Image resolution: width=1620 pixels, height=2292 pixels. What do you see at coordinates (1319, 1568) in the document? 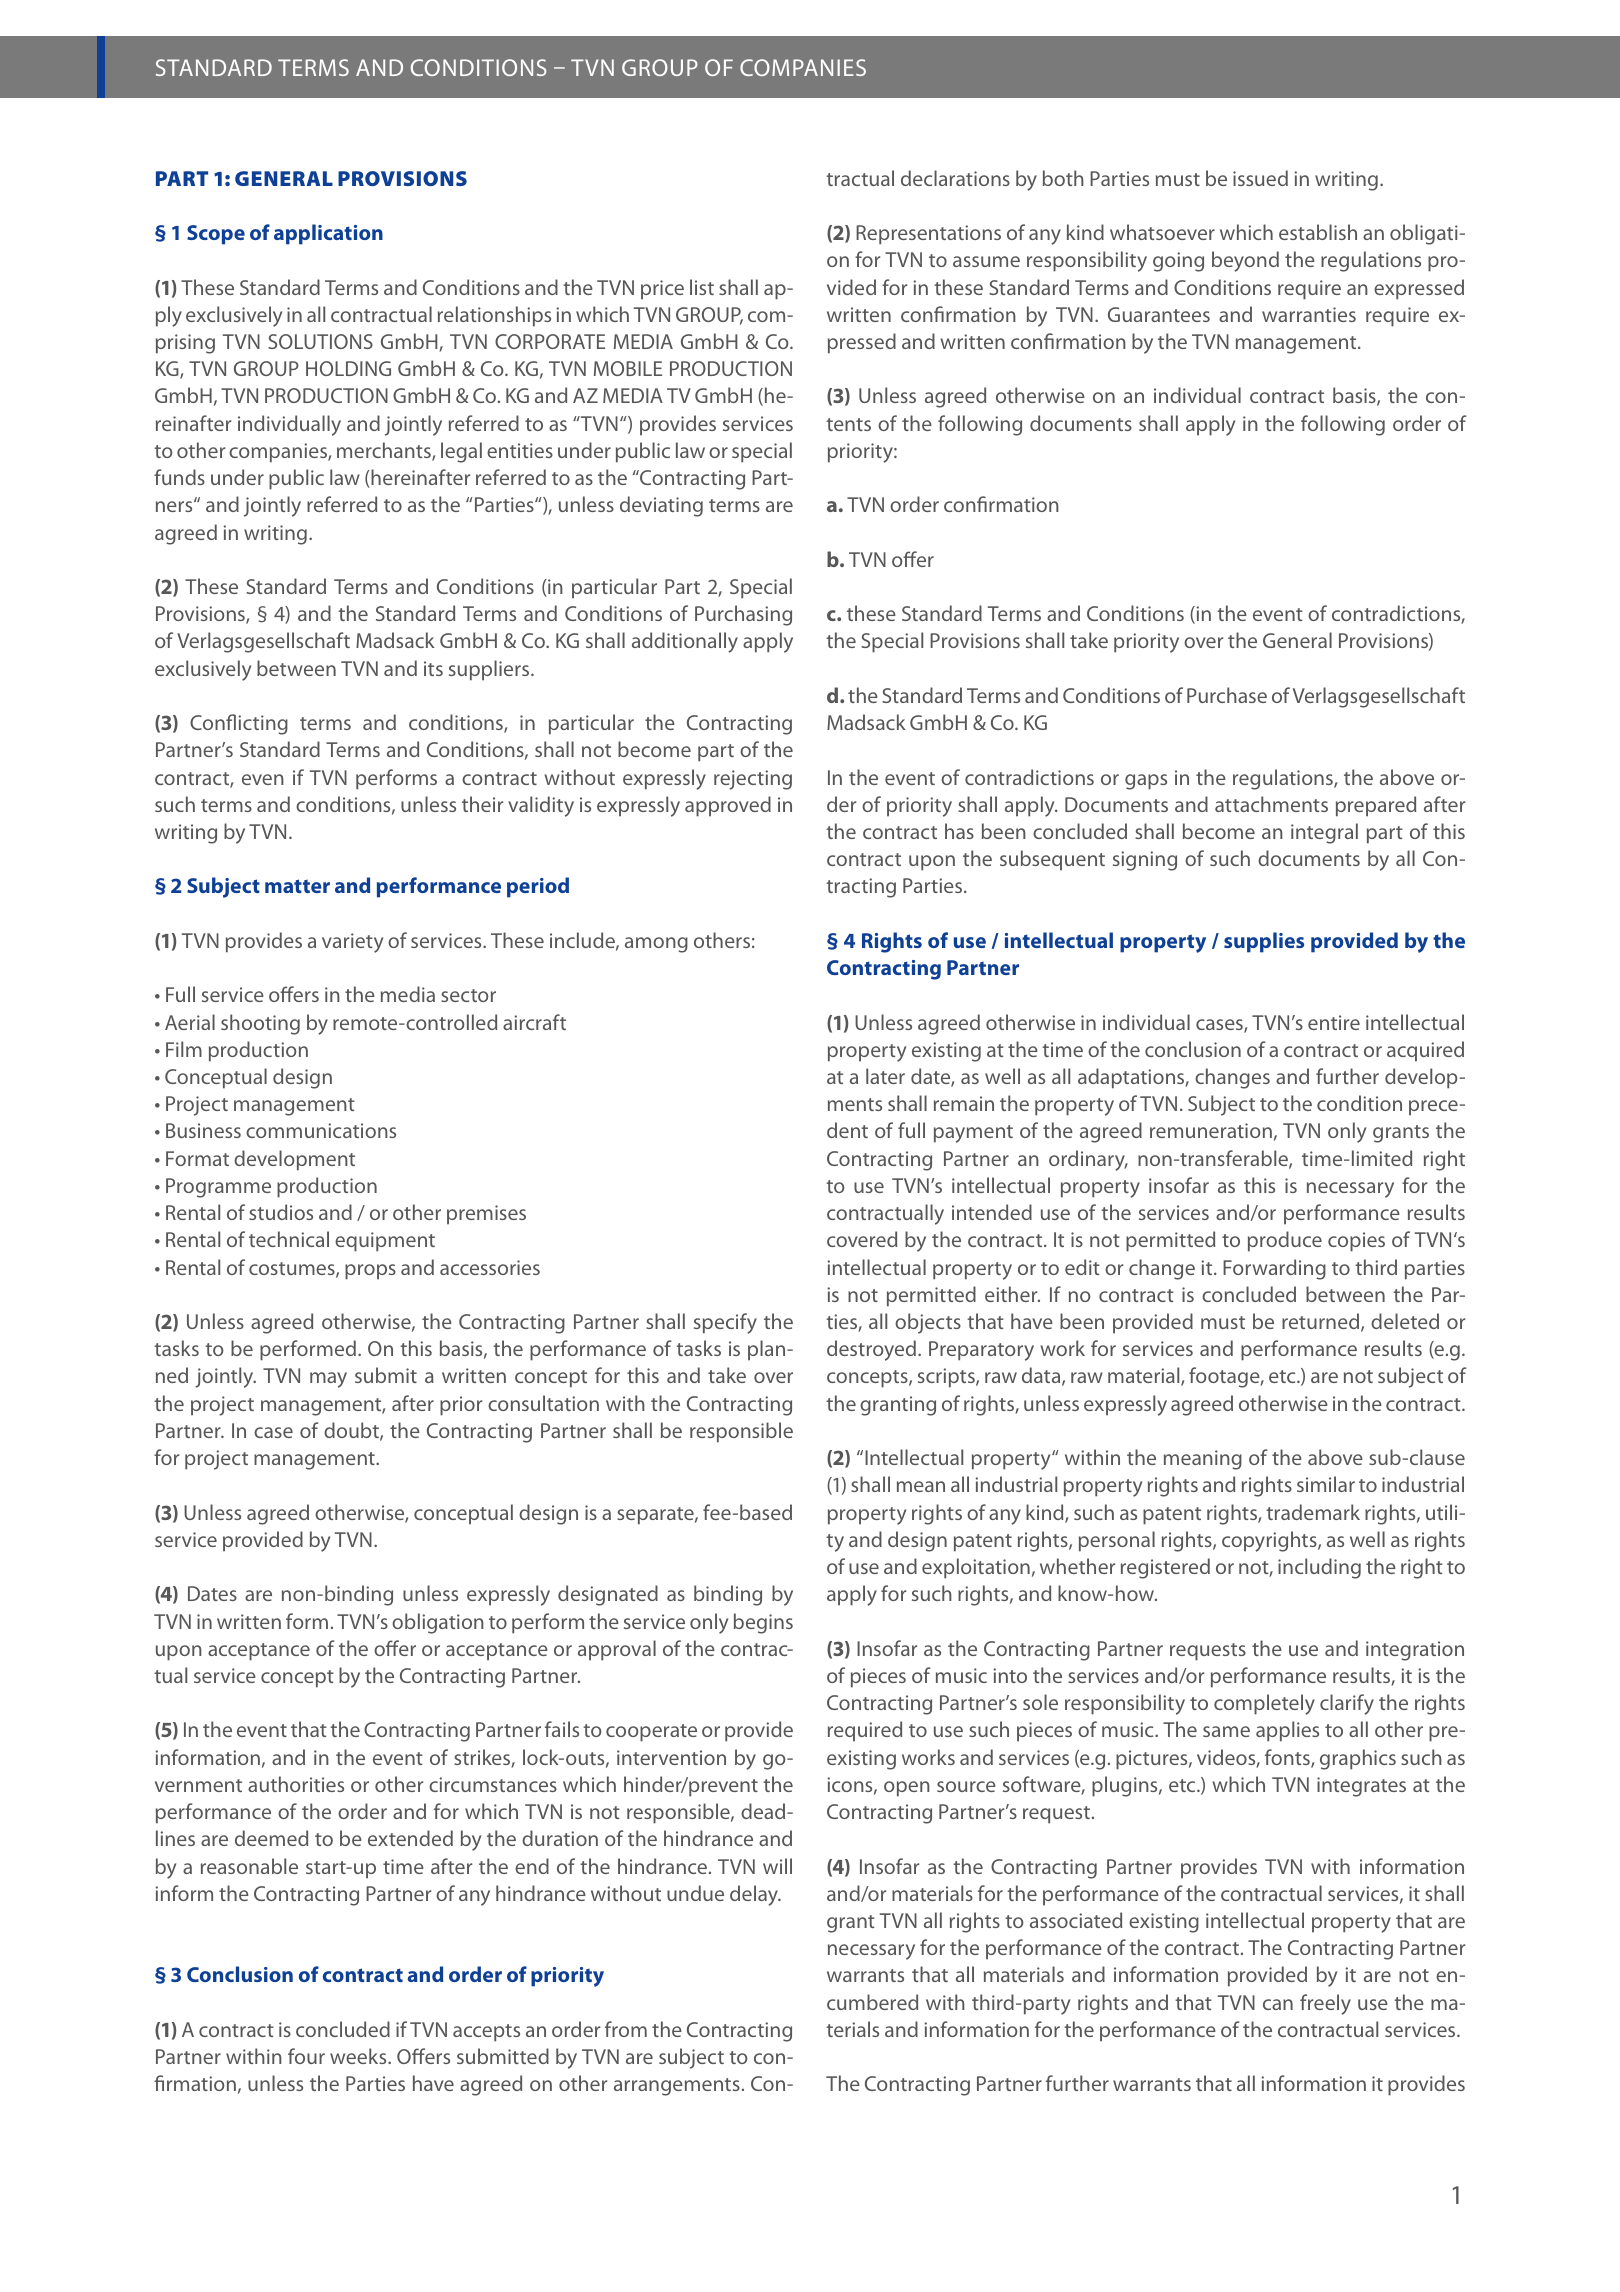
I see `including` at bounding box center [1319, 1568].
